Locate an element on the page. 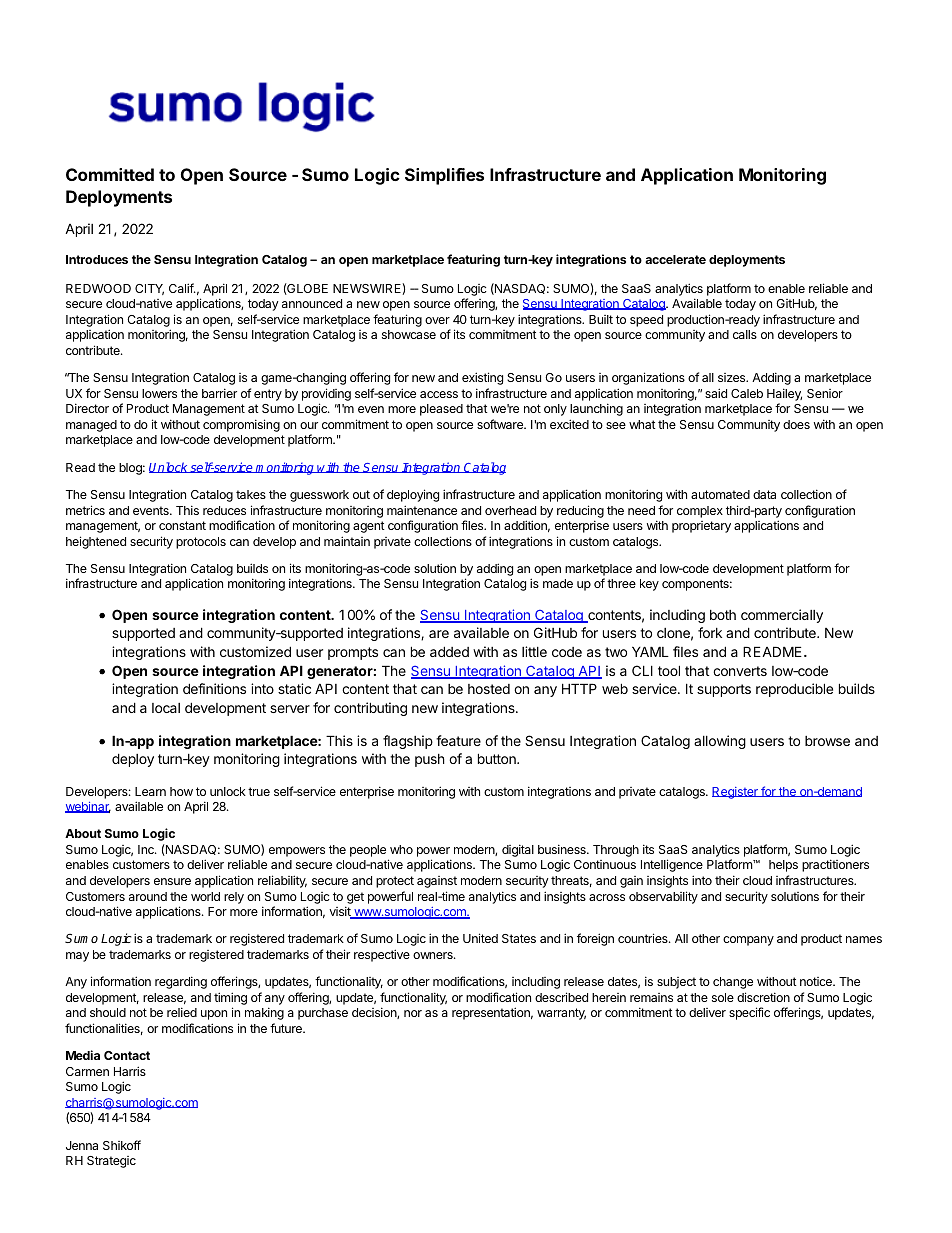 This document has width=952, height=1233. definitions is located at coordinates (214, 688).
